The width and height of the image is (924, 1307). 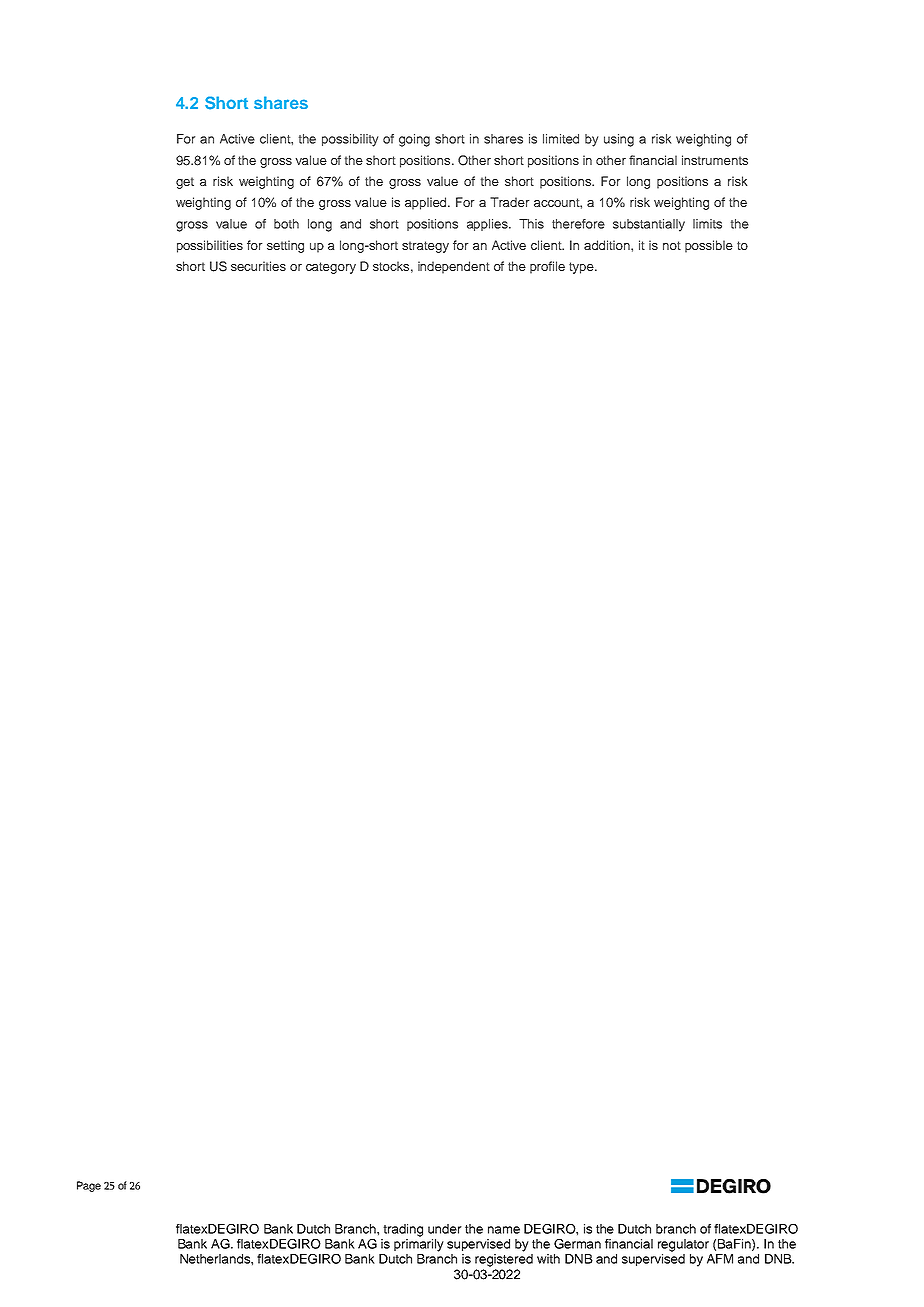 I want to click on regulator, so click(x=683, y=1245).
